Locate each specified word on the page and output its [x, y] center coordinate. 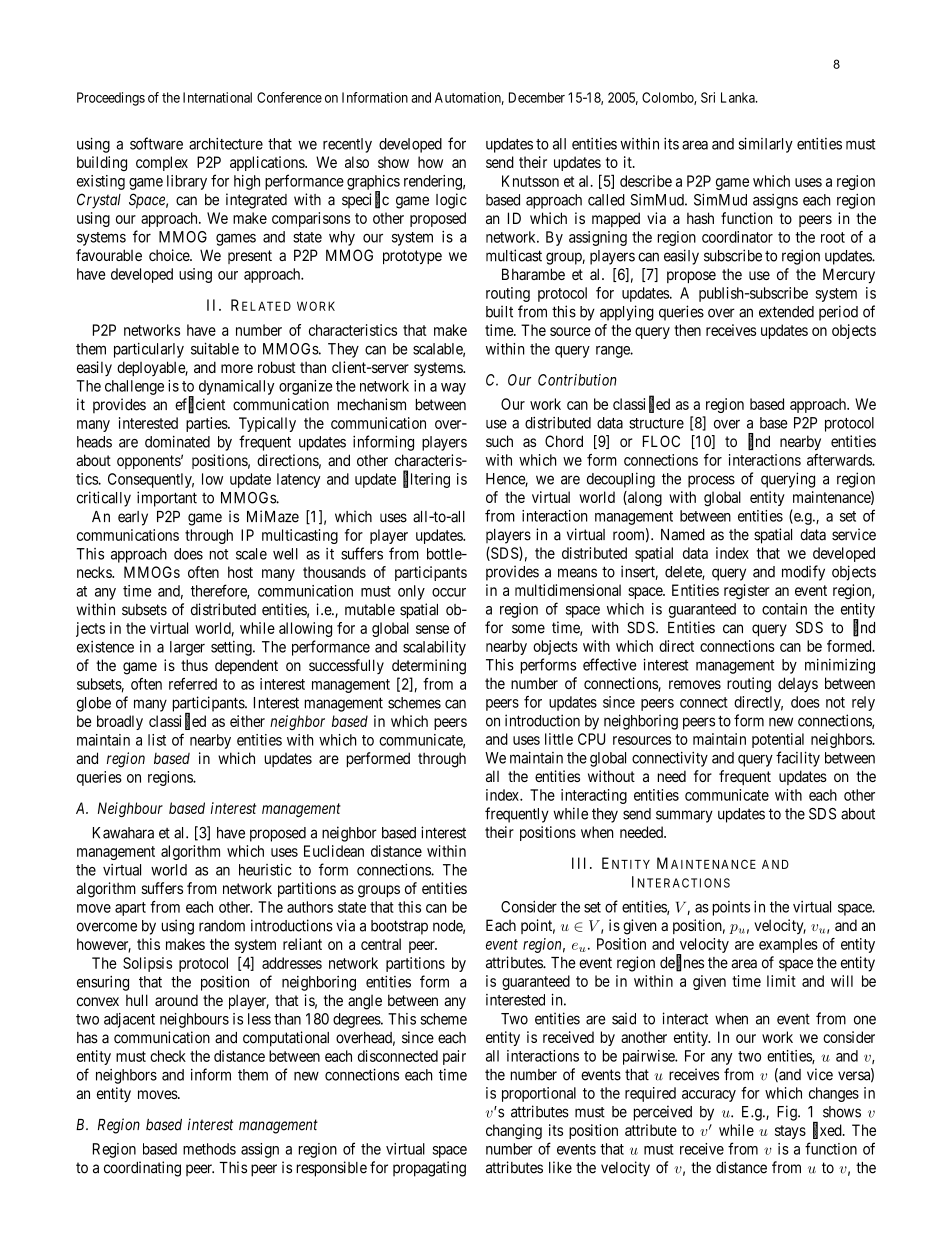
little [559, 739]
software [156, 143]
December [537, 97]
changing [514, 1131]
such [499, 441]
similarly [765, 145]
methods [209, 1149]
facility [798, 759]
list [157, 740]
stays [790, 1132]
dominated [177, 442]
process [711, 481]
